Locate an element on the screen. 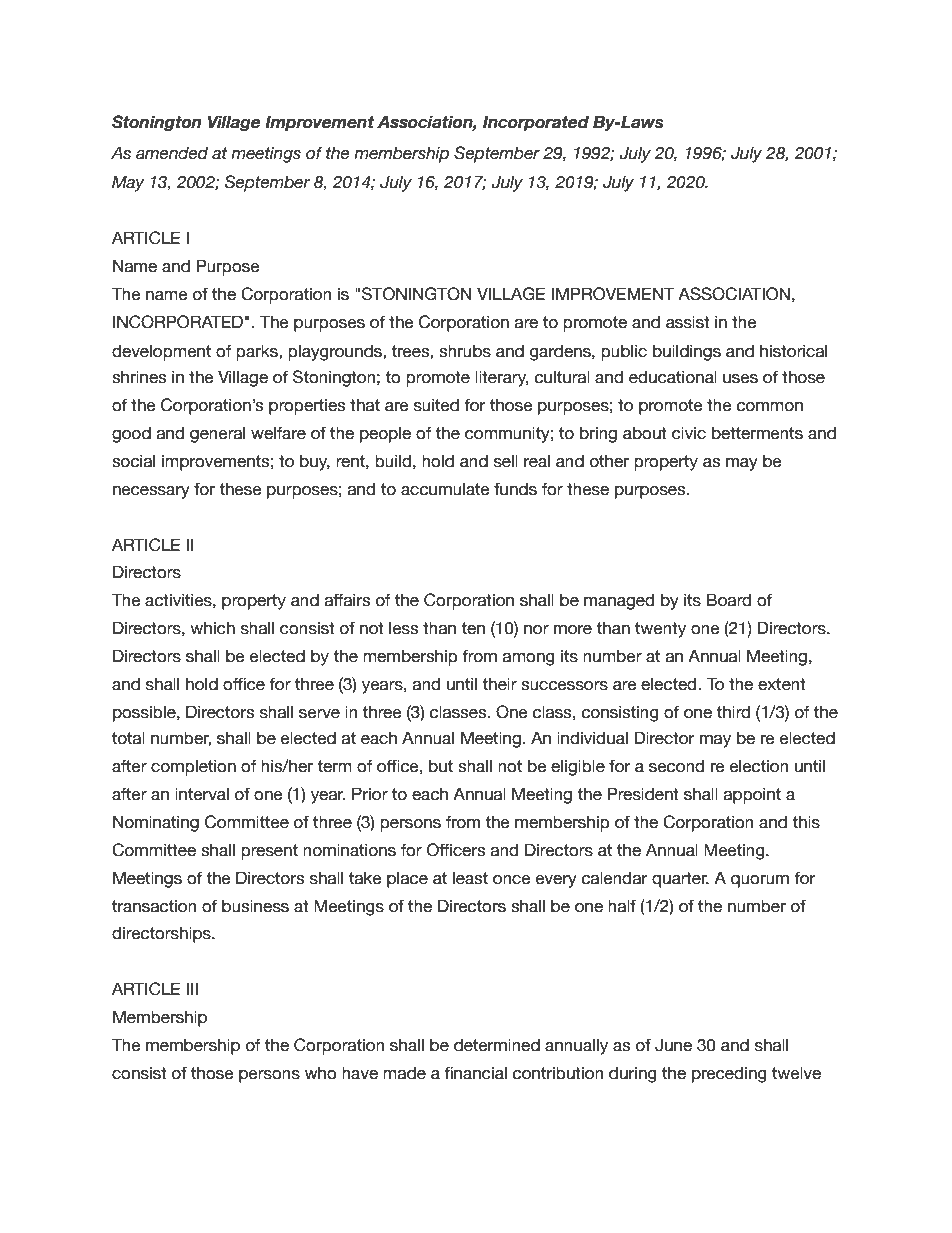 This screenshot has height=1233, width=952. least is located at coordinates (470, 878).
